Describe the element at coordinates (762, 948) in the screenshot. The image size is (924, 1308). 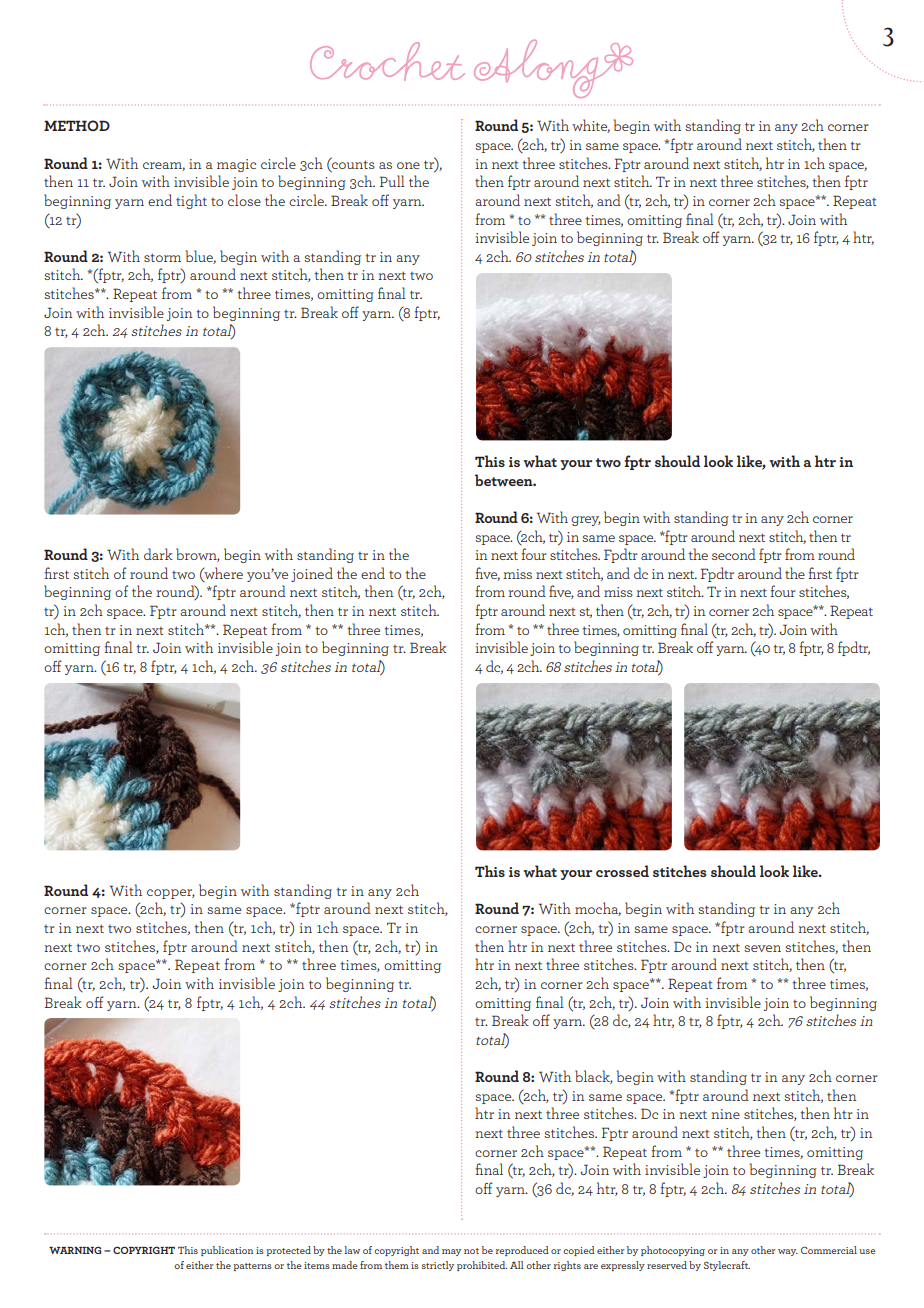
I see `seven` at that location.
